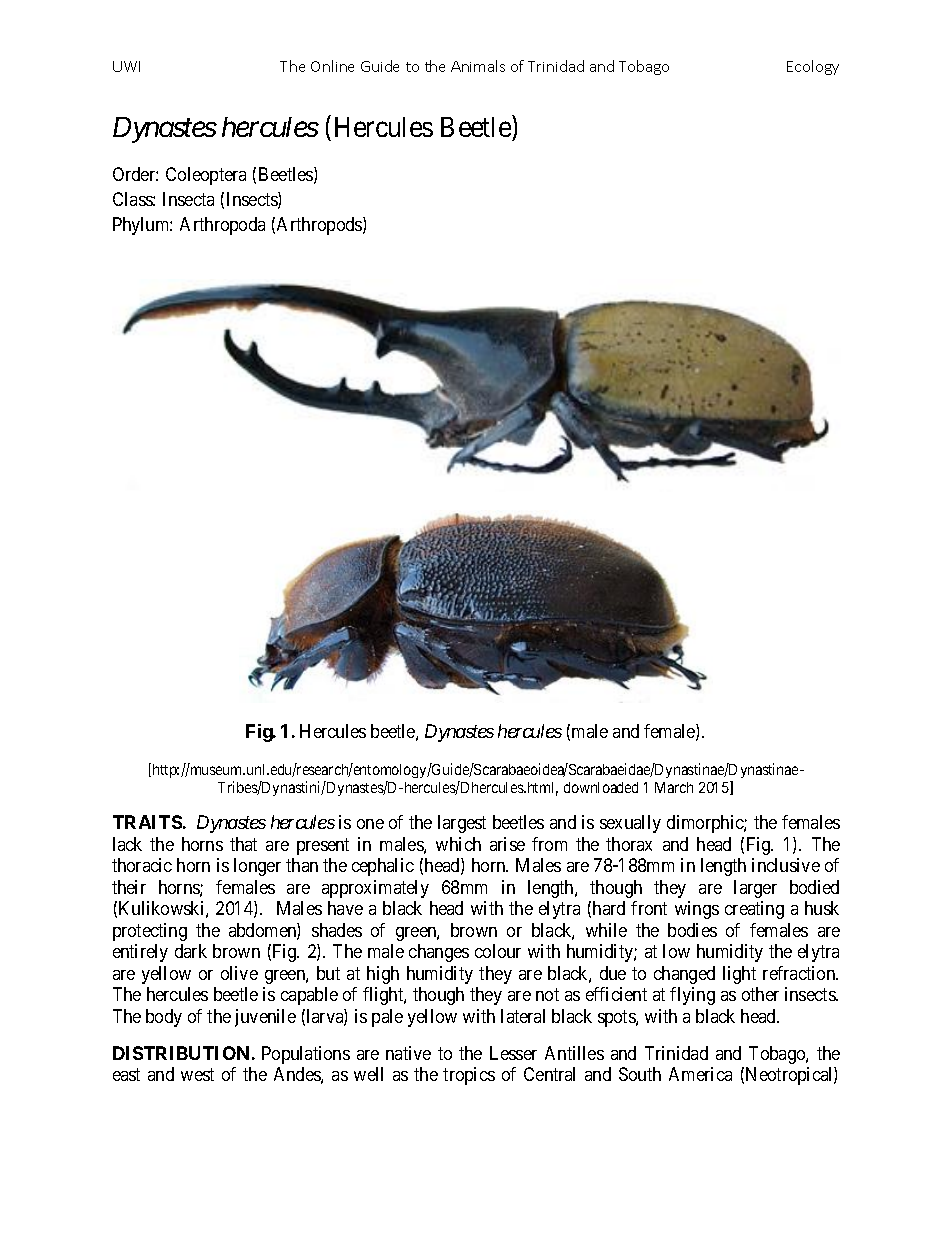  What do you see at coordinates (462, 824) in the screenshot?
I see `largest` at bounding box center [462, 824].
